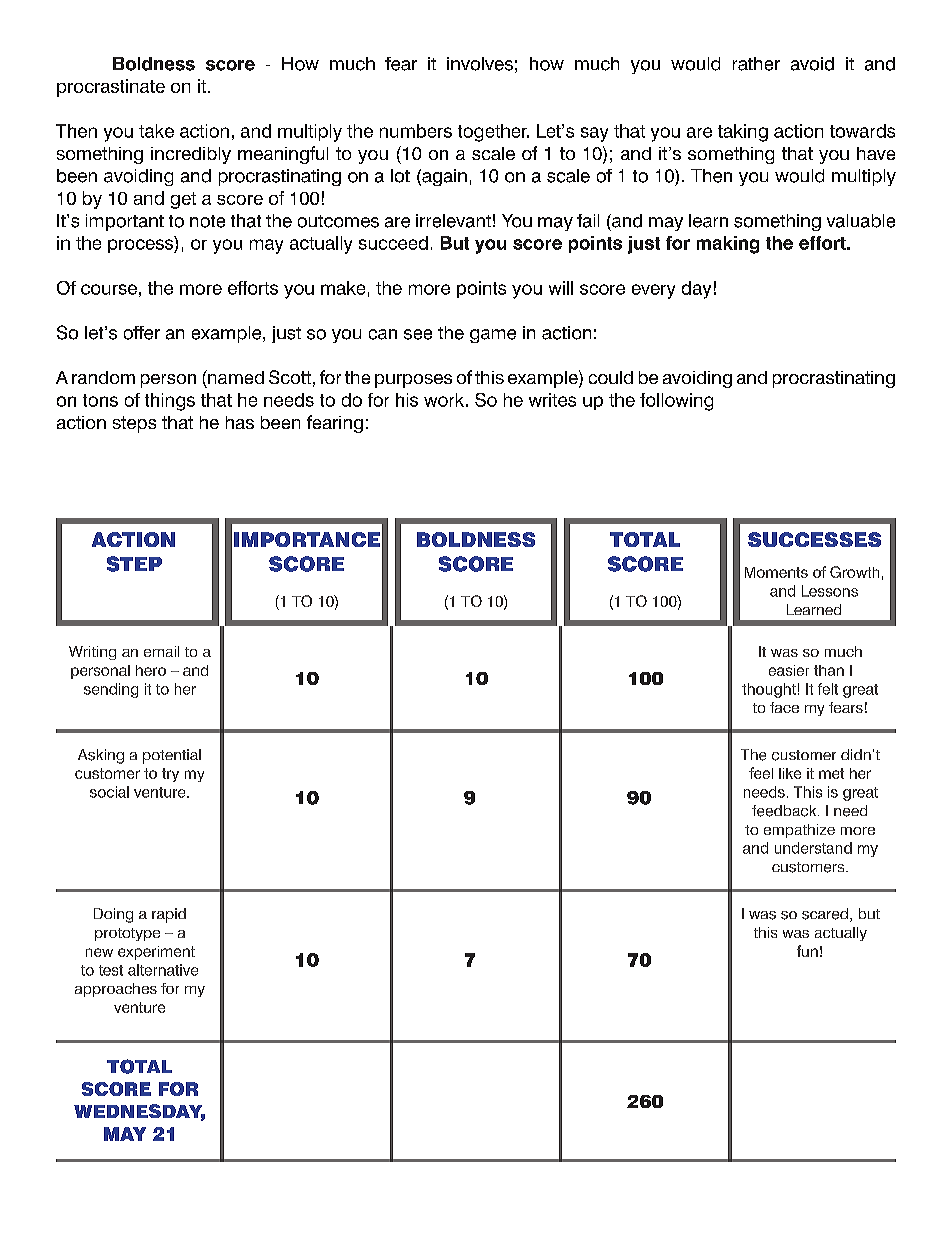  Describe the element at coordinates (444, 400) in the screenshot. I see `work` at that location.
